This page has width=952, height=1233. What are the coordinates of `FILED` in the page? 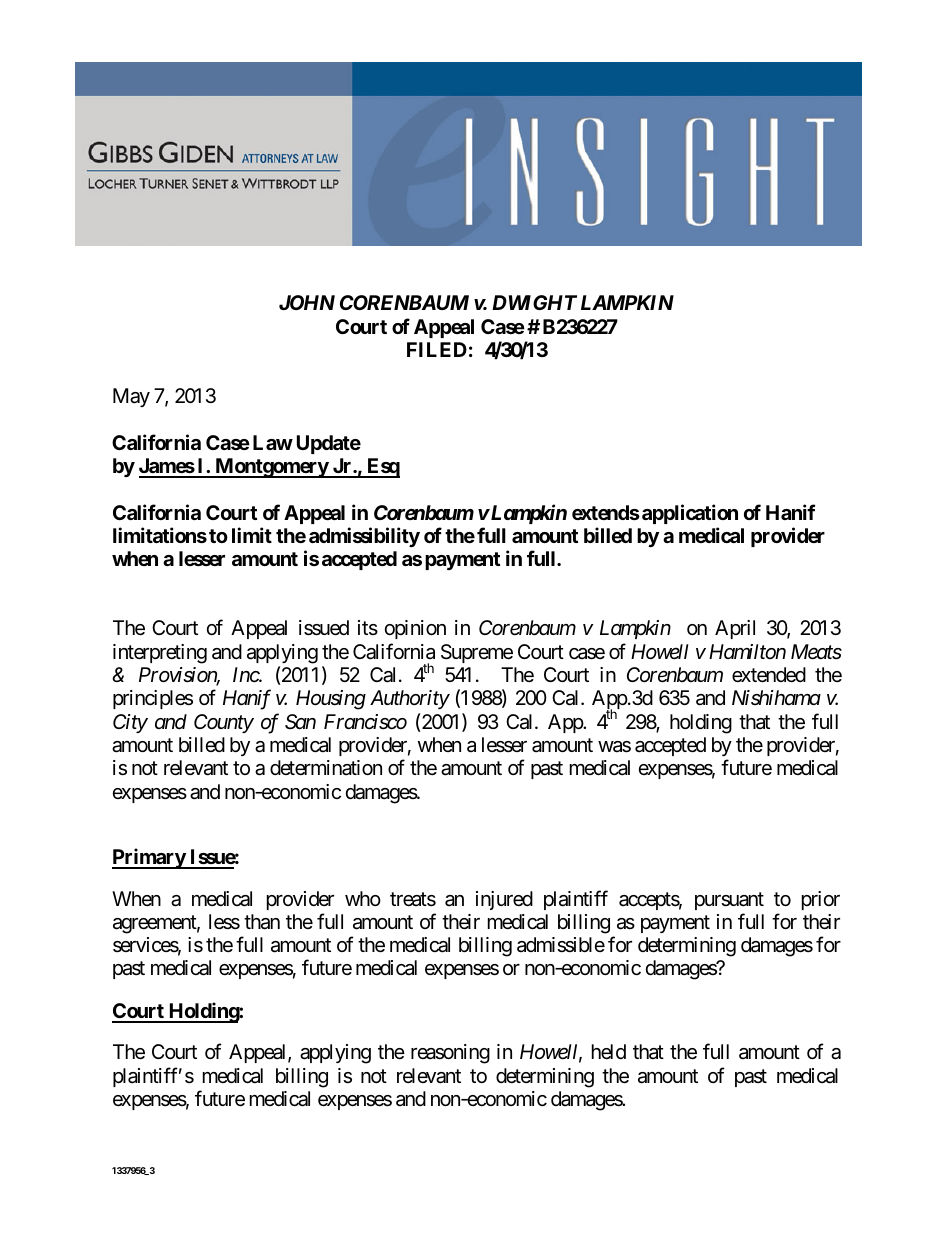 It's located at (437, 349).
